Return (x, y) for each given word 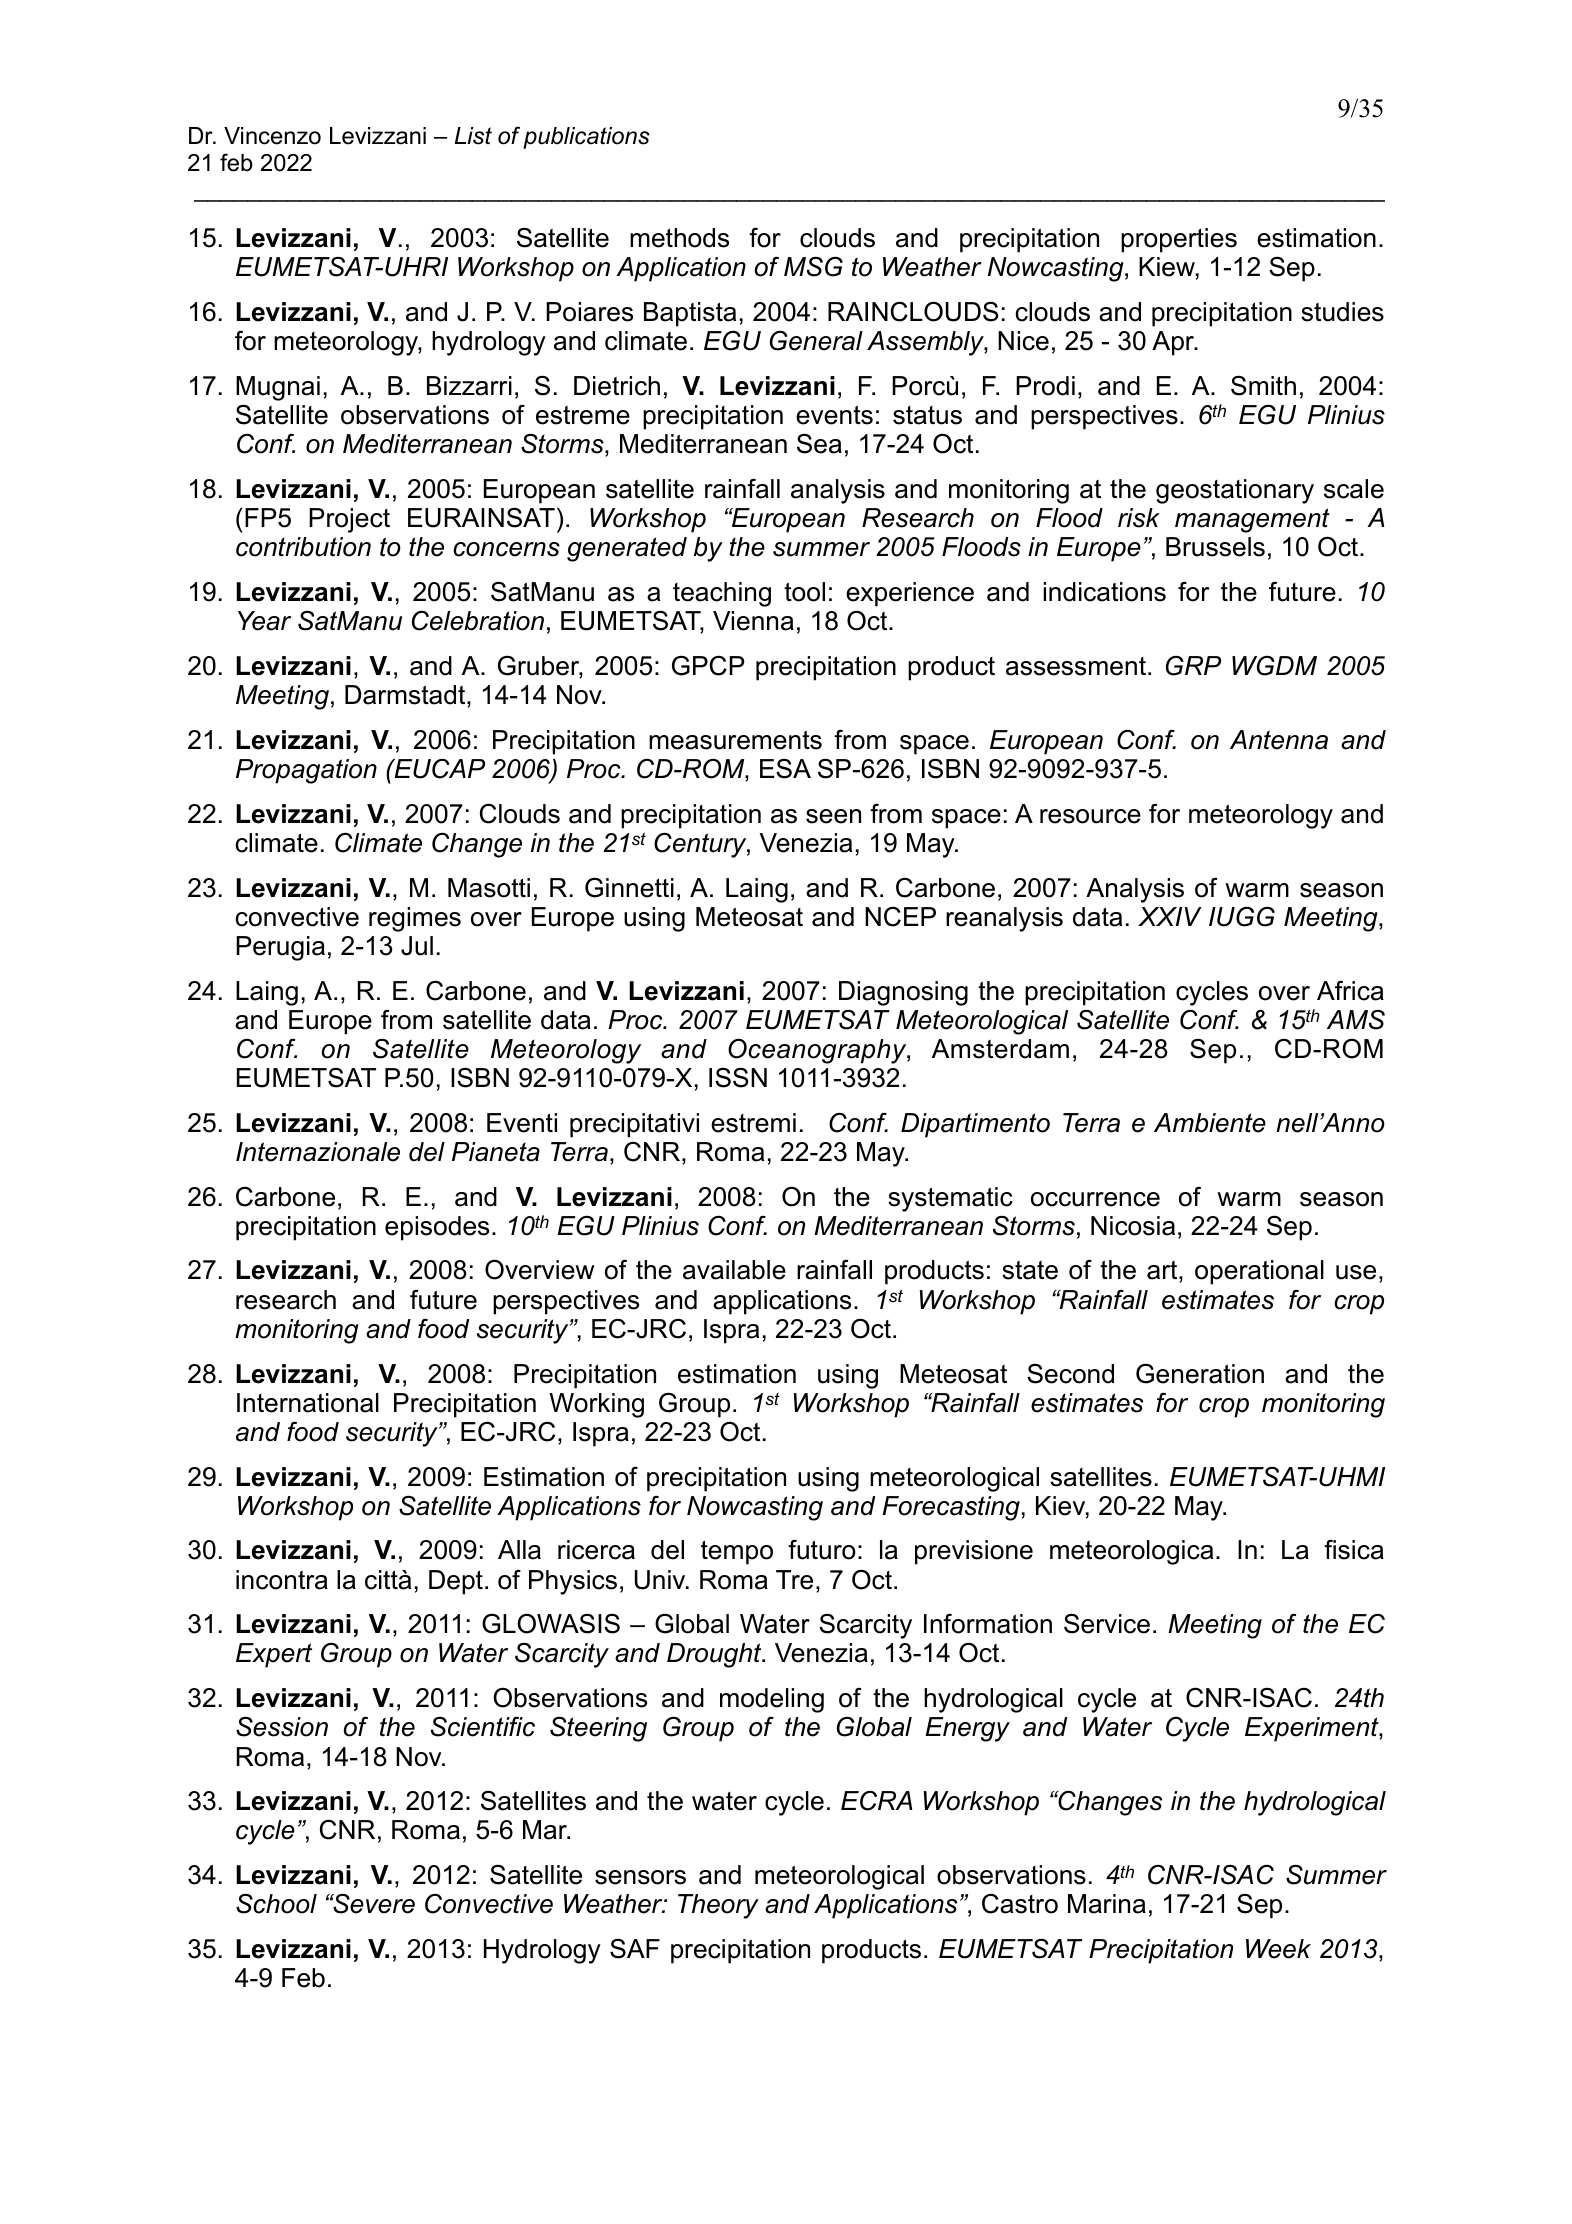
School (276, 1903)
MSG (813, 266)
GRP (1193, 666)
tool (804, 592)
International (308, 1403)
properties (1179, 240)
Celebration (478, 621)
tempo (737, 1553)
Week (1278, 1949)
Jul (417, 946)
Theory (718, 1906)
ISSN (738, 1077)
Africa (1350, 991)
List (473, 136)
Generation (1200, 1373)
